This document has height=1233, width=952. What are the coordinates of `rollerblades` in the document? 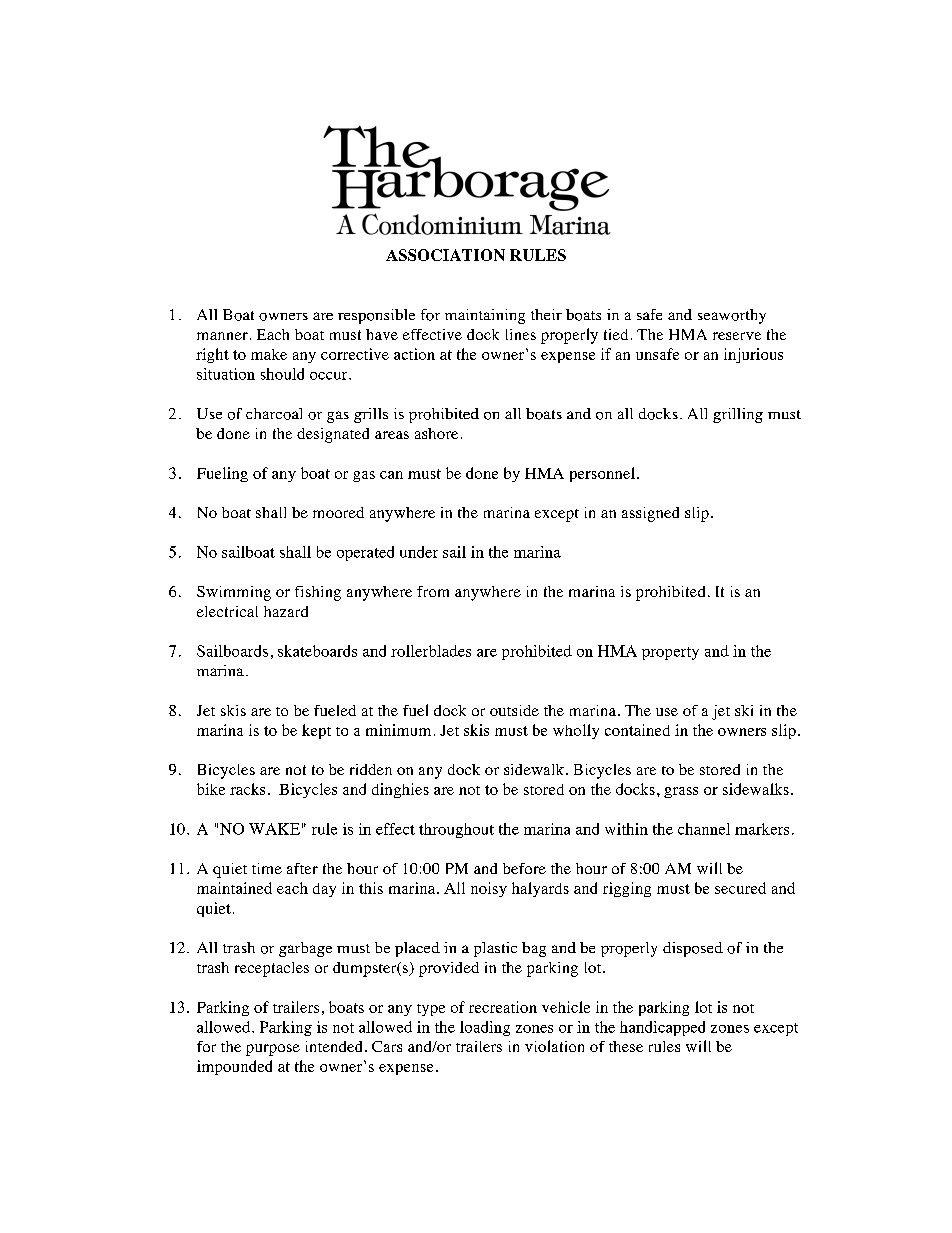 It's located at (431, 651).
